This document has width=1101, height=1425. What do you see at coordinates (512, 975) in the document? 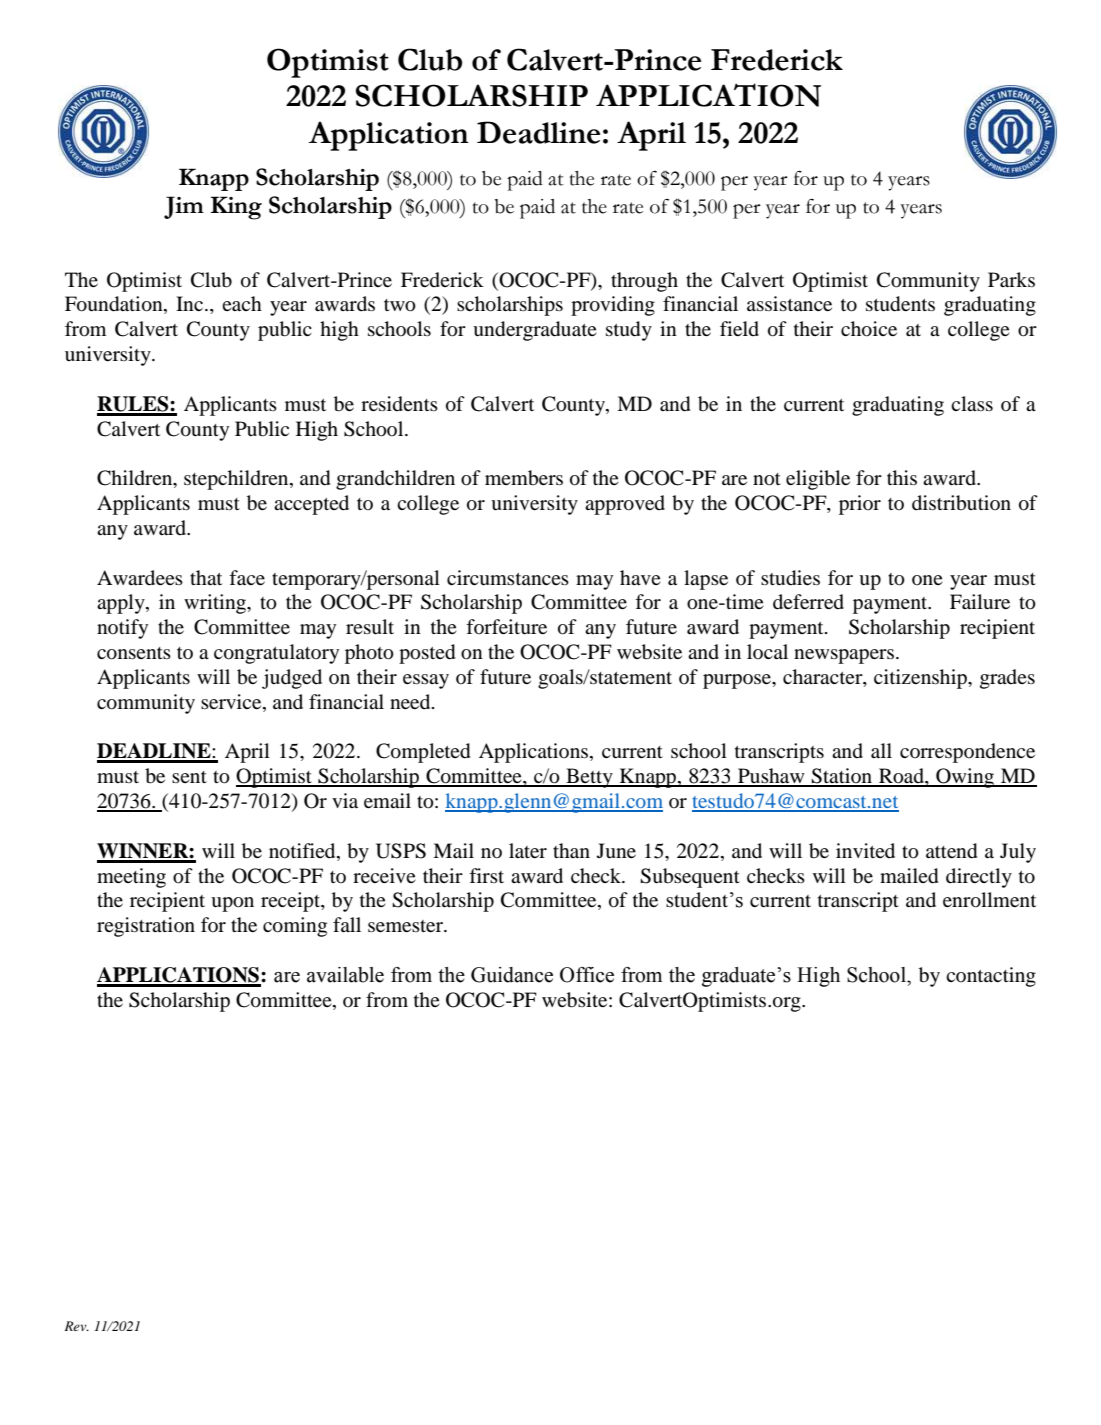
I see `Guidance` at bounding box center [512, 975].
